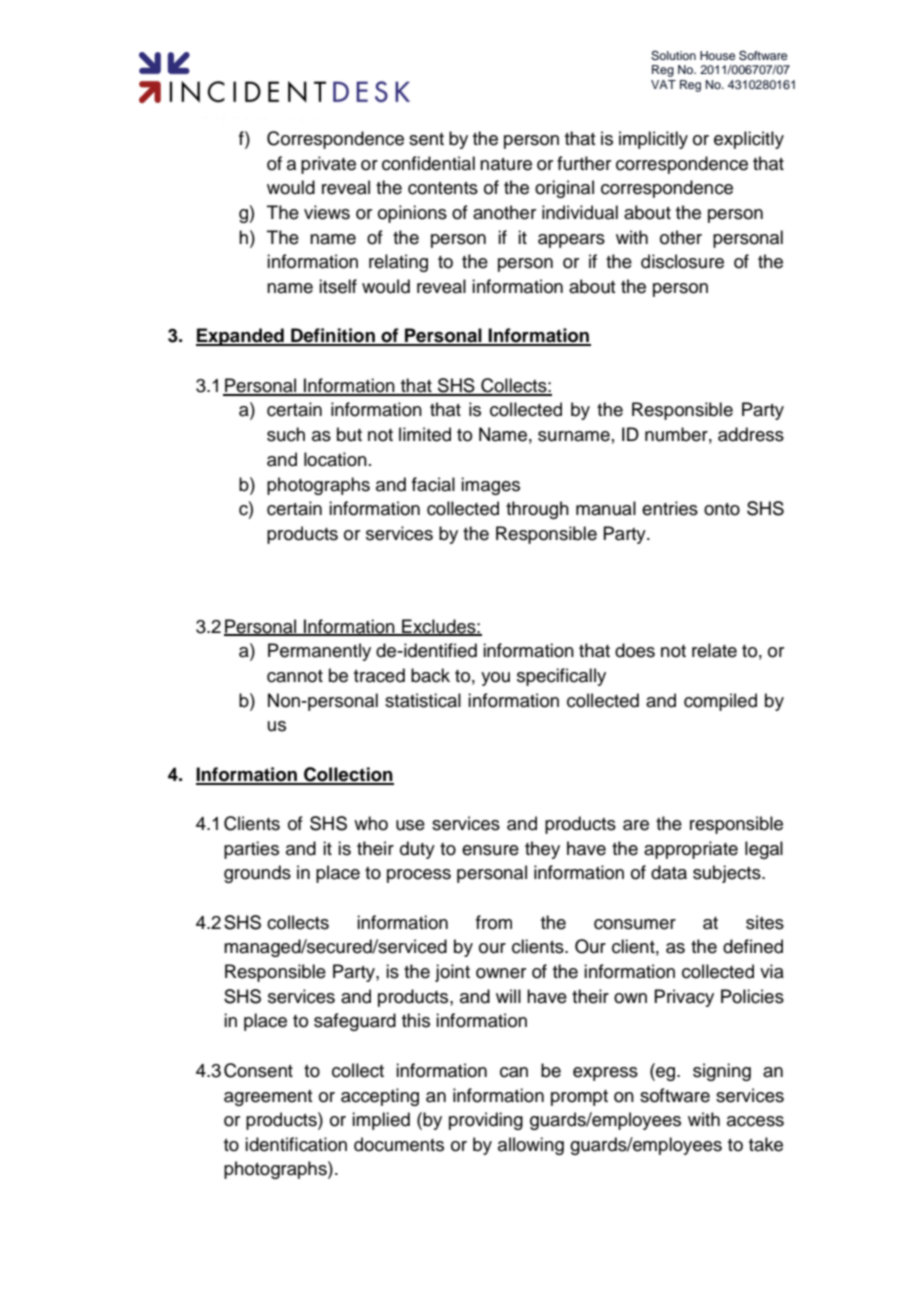  Describe the element at coordinates (257, 874) in the document. I see `grounds` at that location.
